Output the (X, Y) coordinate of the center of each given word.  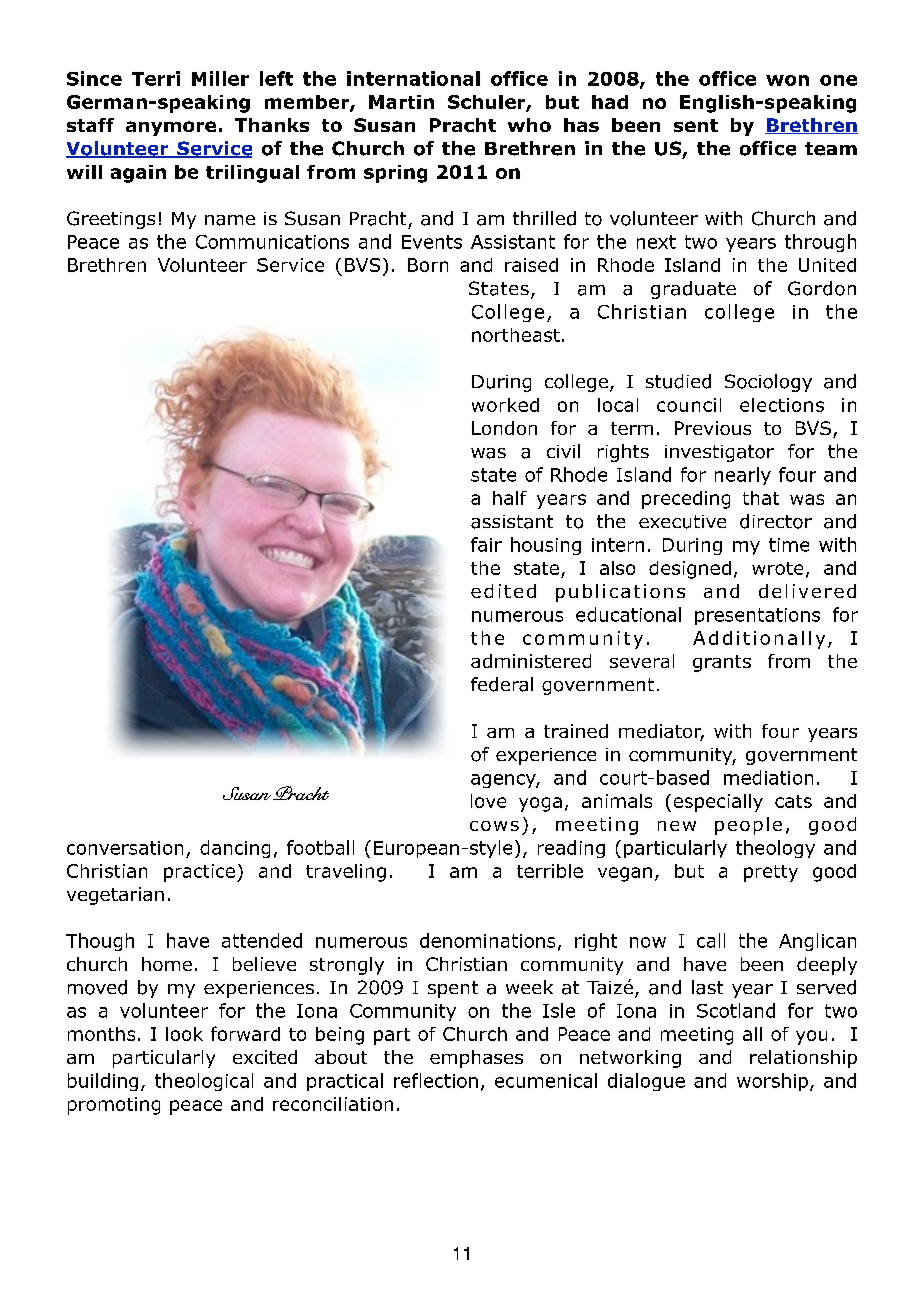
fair (486, 544)
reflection (436, 1080)
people (748, 826)
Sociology (768, 383)
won (787, 80)
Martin (401, 102)
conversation (125, 848)
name (230, 220)
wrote (777, 568)
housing (546, 546)
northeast (516, 335)
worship (772, 1082)
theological (204, 1082)
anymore (171, 128)
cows (494, 826)
